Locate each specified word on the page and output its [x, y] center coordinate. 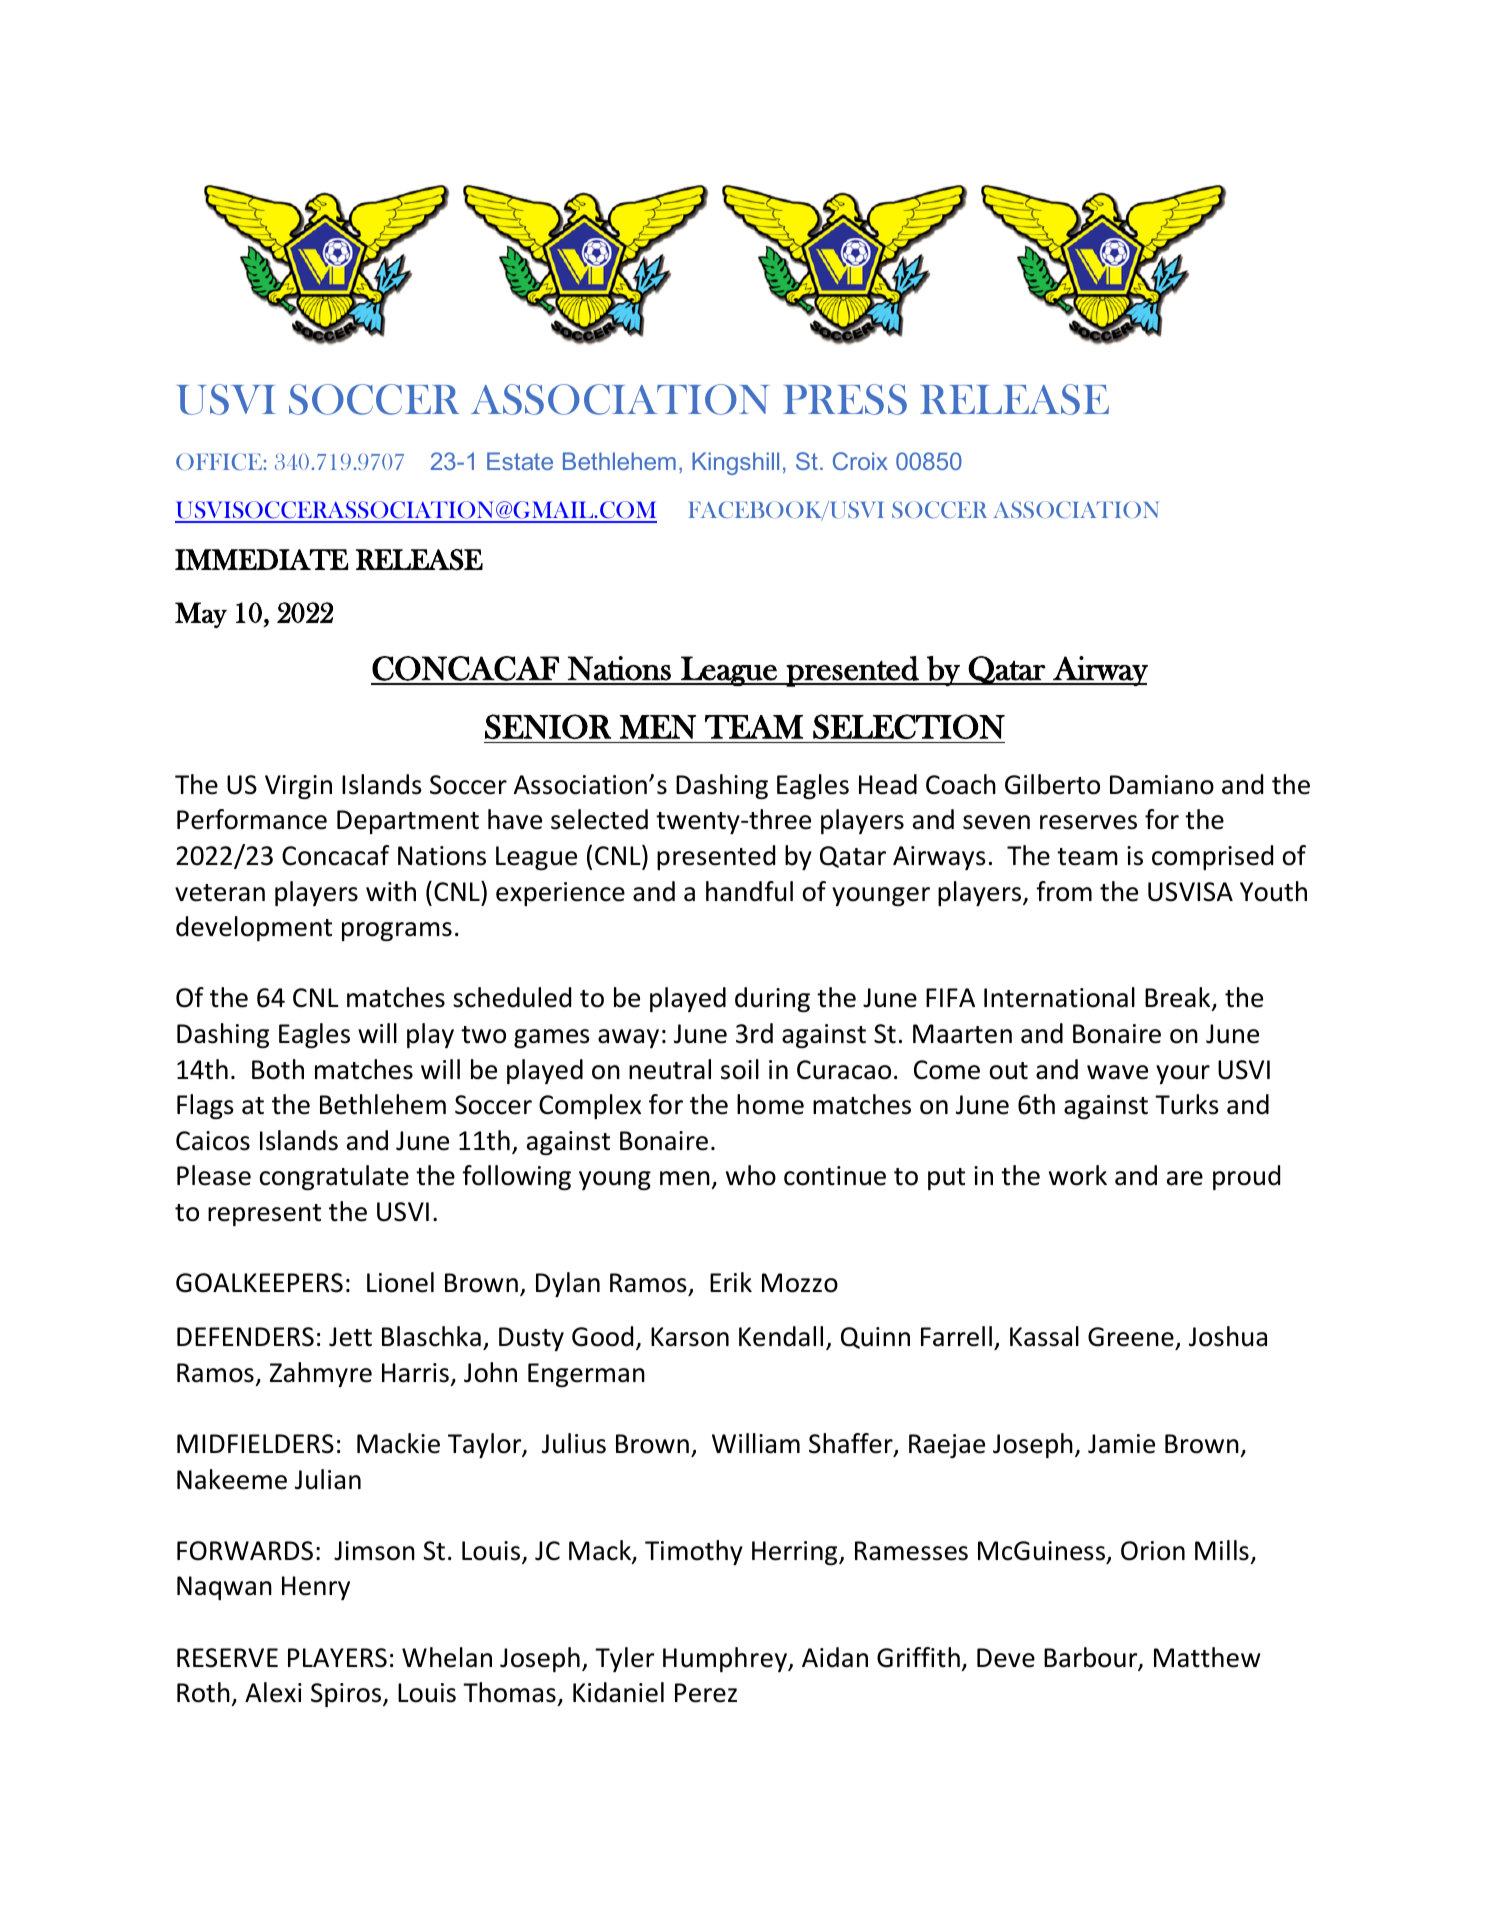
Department [408, 822]
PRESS [845, 399]
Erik [731, 1282]
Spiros [347, 1695]
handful [749, 891]
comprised [1212, 857]
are [1185, 1178]
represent [264, 1215]
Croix [860, 461]
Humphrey [726, 1659]
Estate [520, 461]
